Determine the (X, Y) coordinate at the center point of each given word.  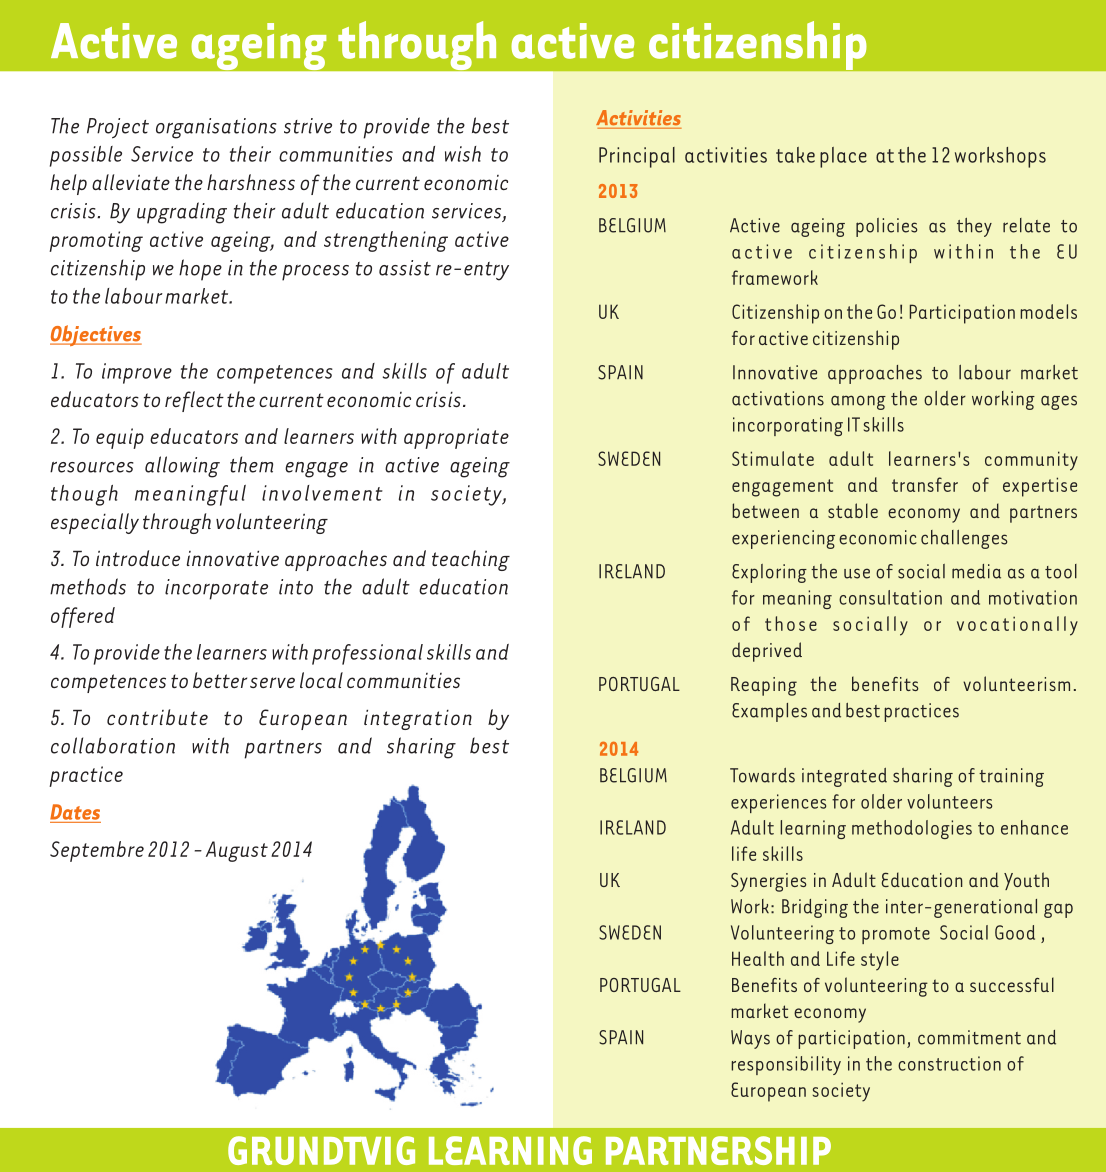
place (843, 157)
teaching (471, 560)
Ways (750, 1039)
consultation (890, 597)
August (237, 851)
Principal (637, 157)
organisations (216, 128)
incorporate (216, 589)
